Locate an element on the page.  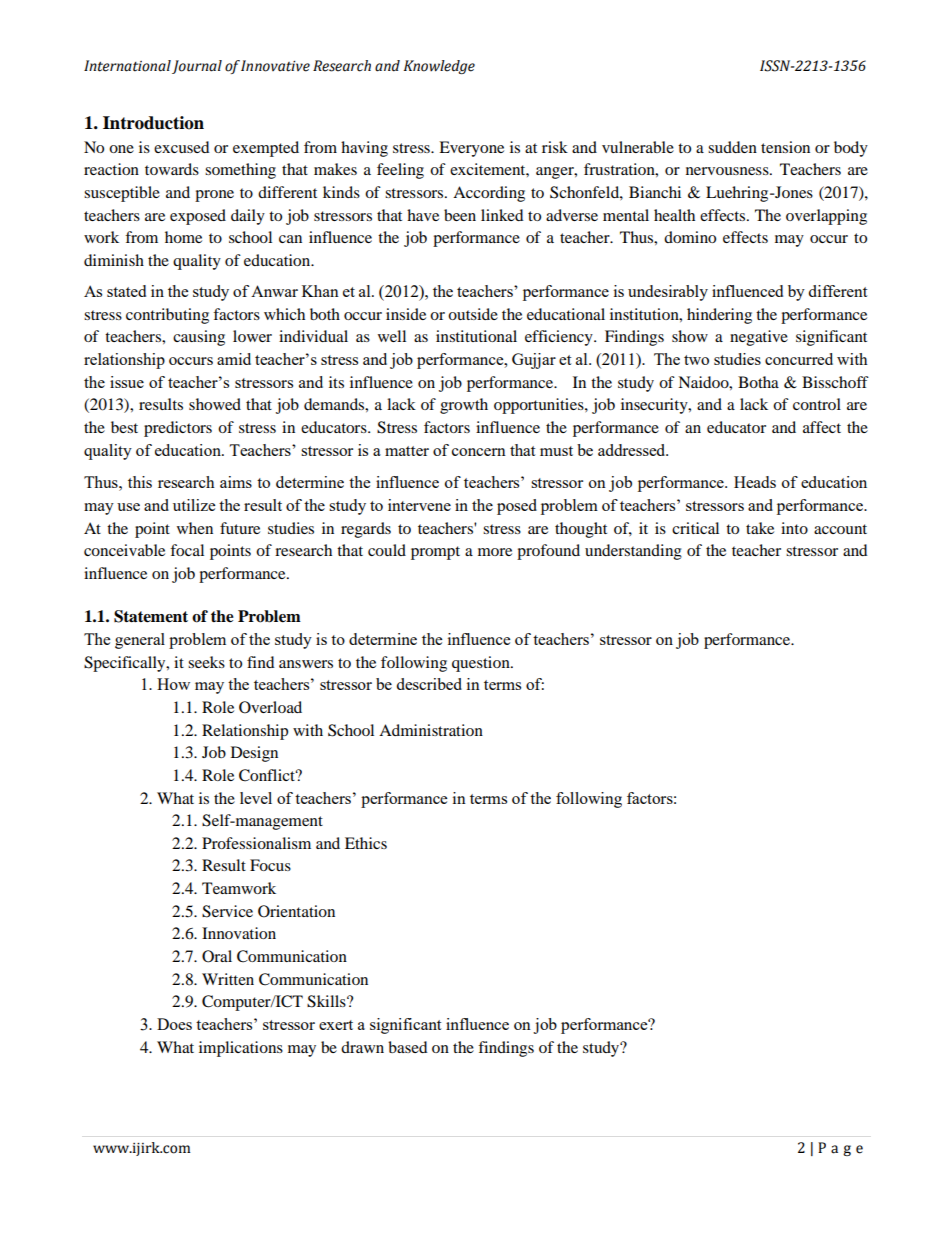
tension is located at coordinates (785, 147).
